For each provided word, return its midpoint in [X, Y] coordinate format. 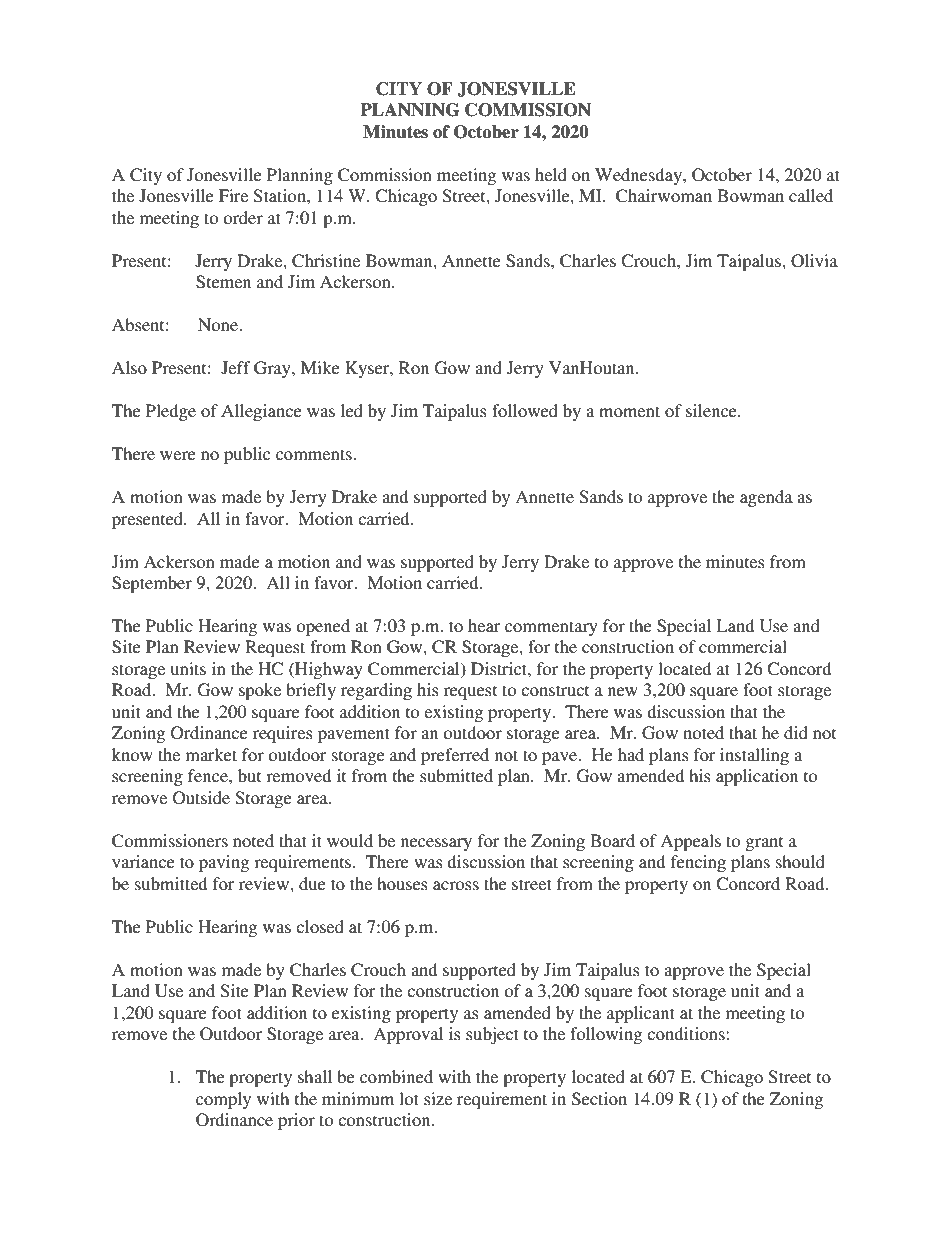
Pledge [171, 412]
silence [712, 410]
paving [224, 863]
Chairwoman [664, 196]
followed [525, 410]
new [623, 691]
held [551, 174]
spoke [260, 691]
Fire [233, 195]
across [456, 885]
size [438, 1098]
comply [223, 1100]
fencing [698, 863]
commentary [551, 628]
